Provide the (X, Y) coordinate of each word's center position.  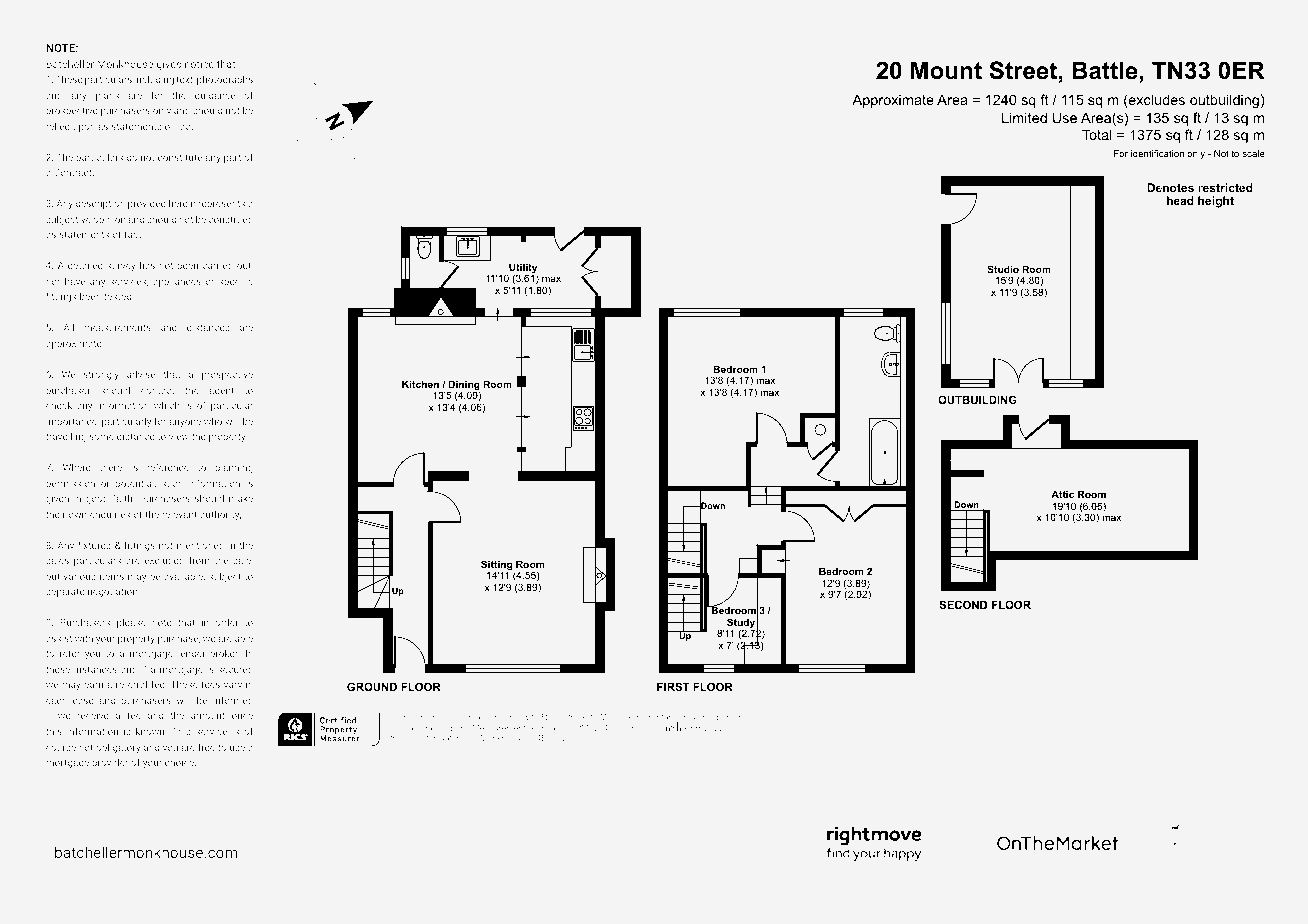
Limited (1024, 117)
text (185, 80)
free (206, 747)
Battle (1105, 70)
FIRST (673, 686)
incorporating (723, 718)
